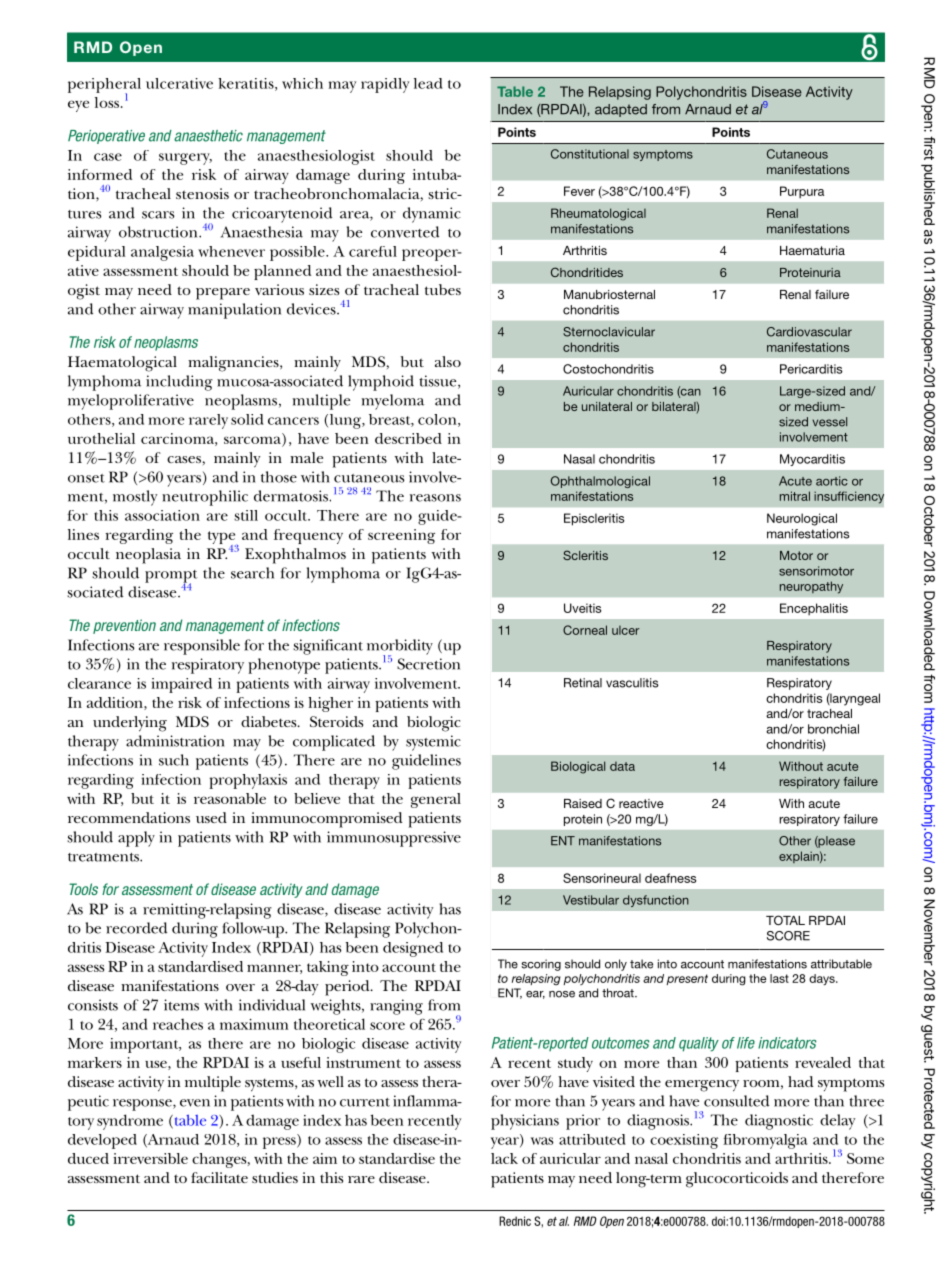 The height and width of the screenshot is (1270, 952). What do you see at coordinates (208, 136) in the screenshot?
I see `anaesthetic` at bounding box center [208, 136].
